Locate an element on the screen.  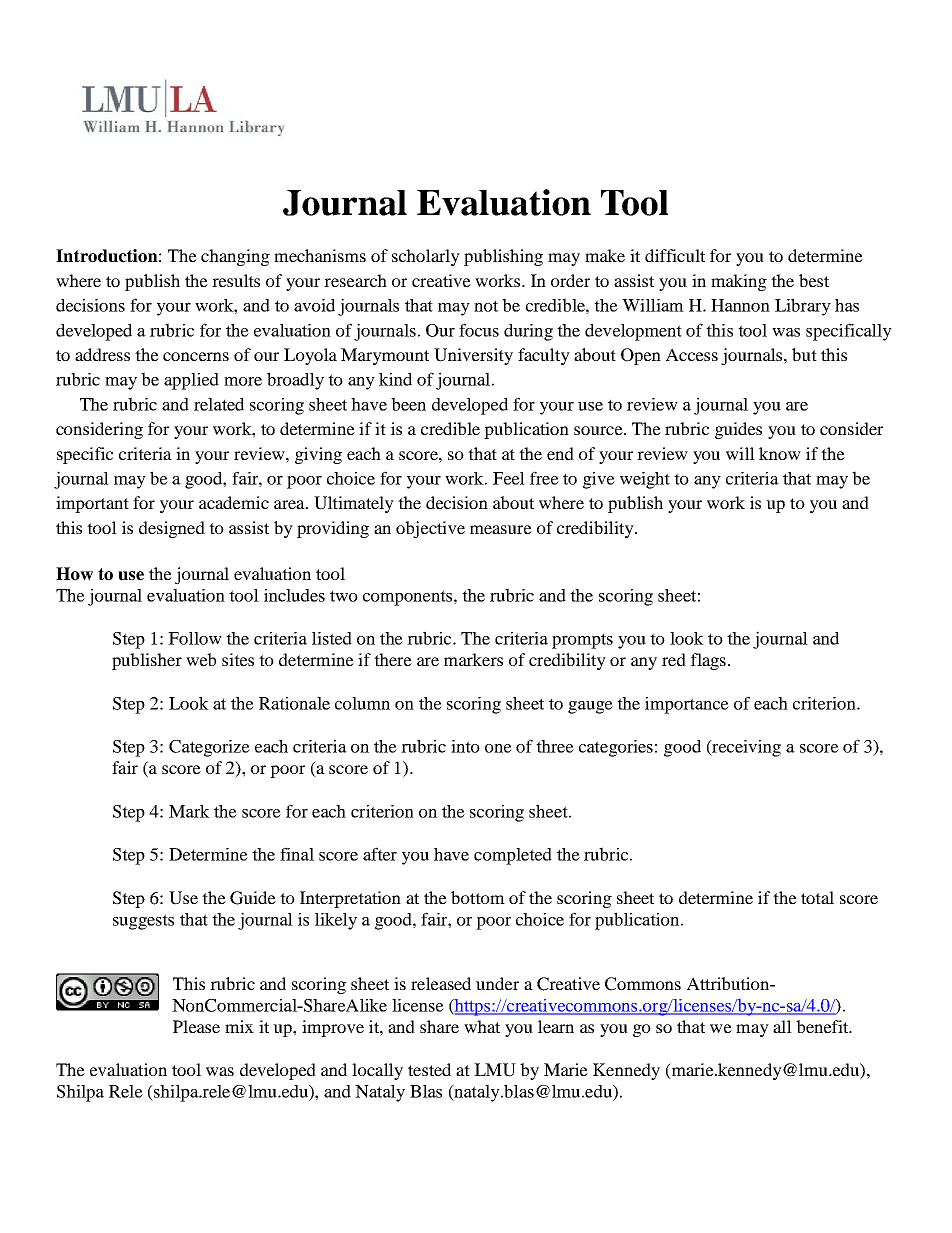
there is located at coordinates (393, 659).
